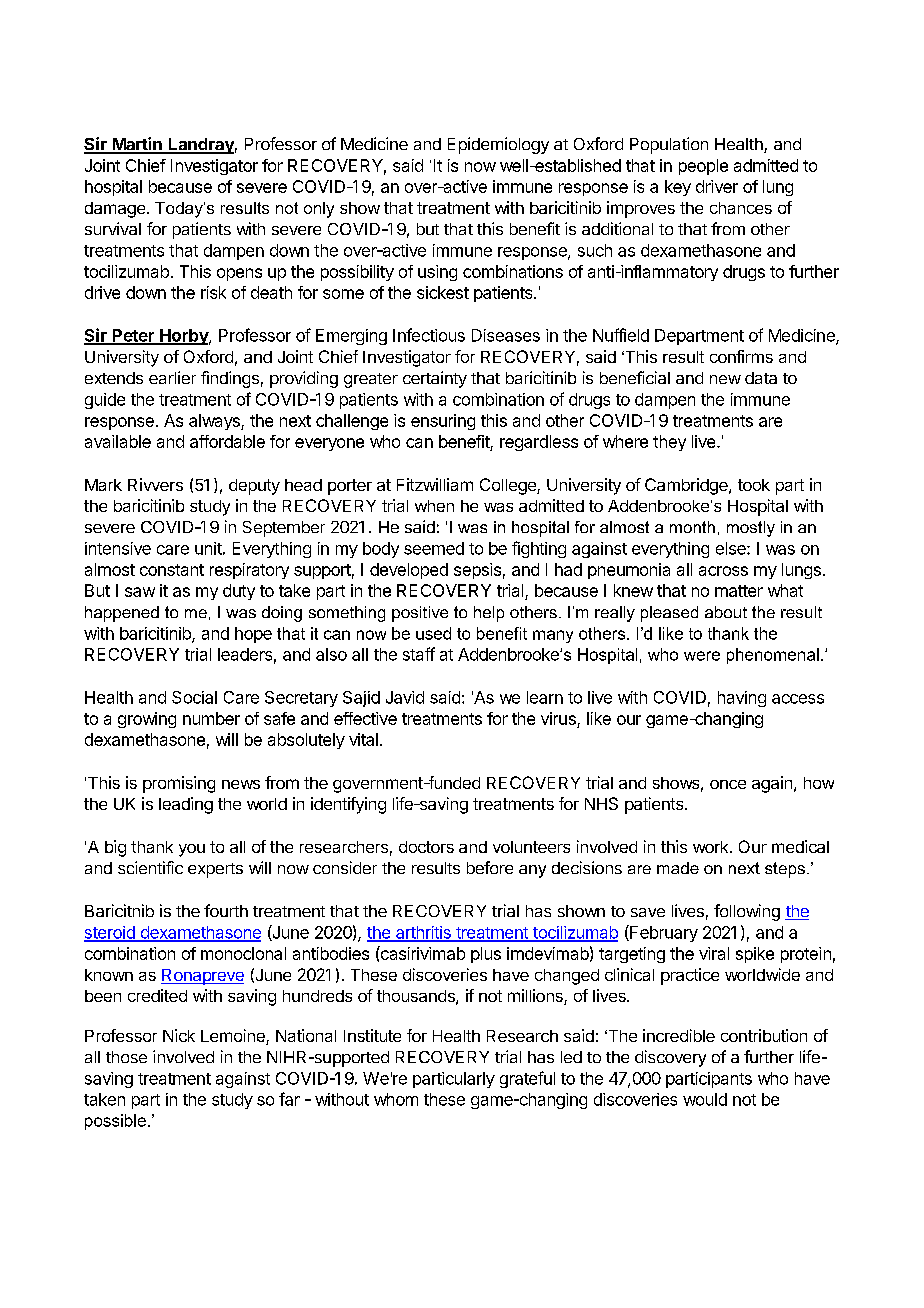  I want to click on those, so click(126, 1057).
